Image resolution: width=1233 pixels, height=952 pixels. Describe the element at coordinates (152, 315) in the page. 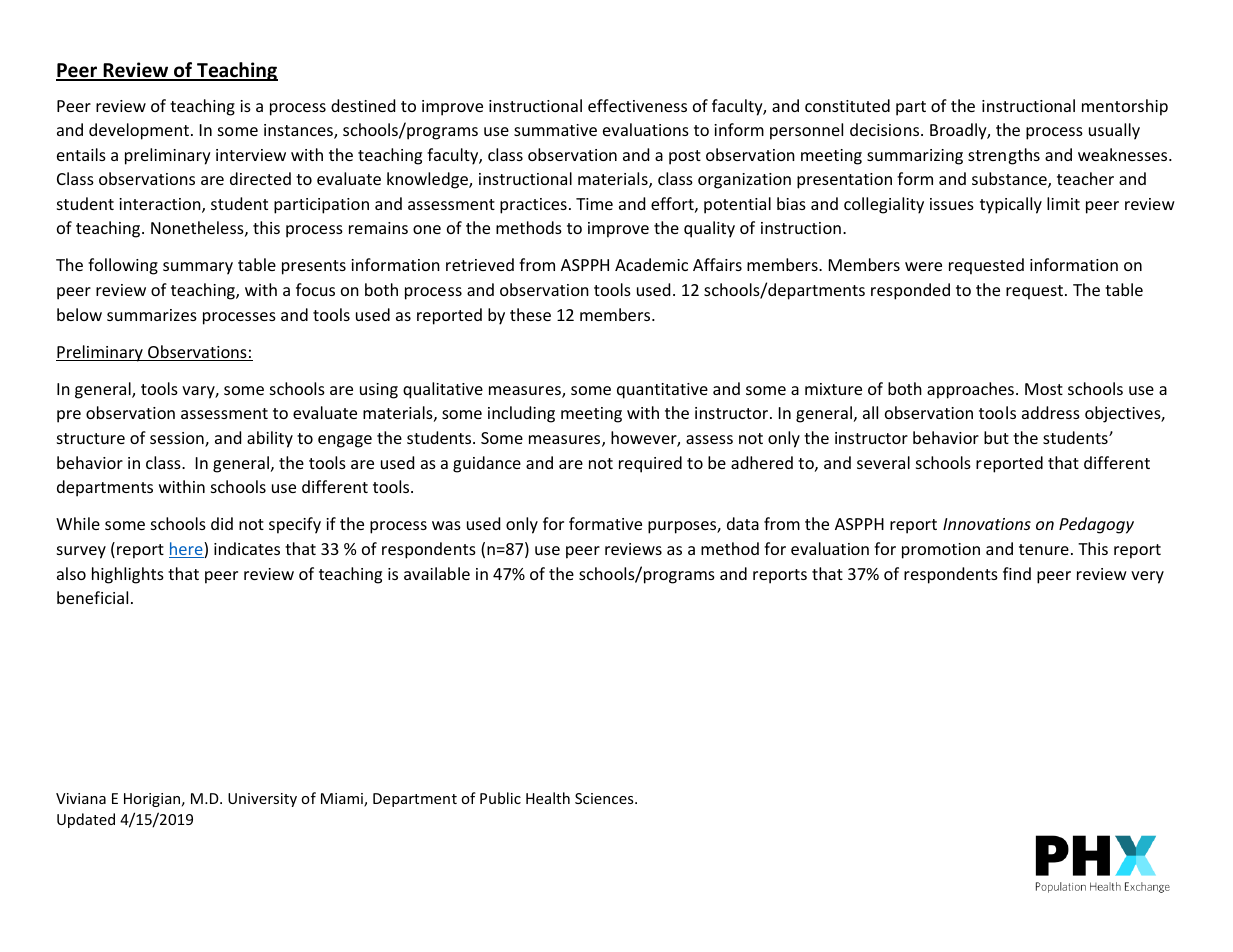

I see `summarizes` at that location.
